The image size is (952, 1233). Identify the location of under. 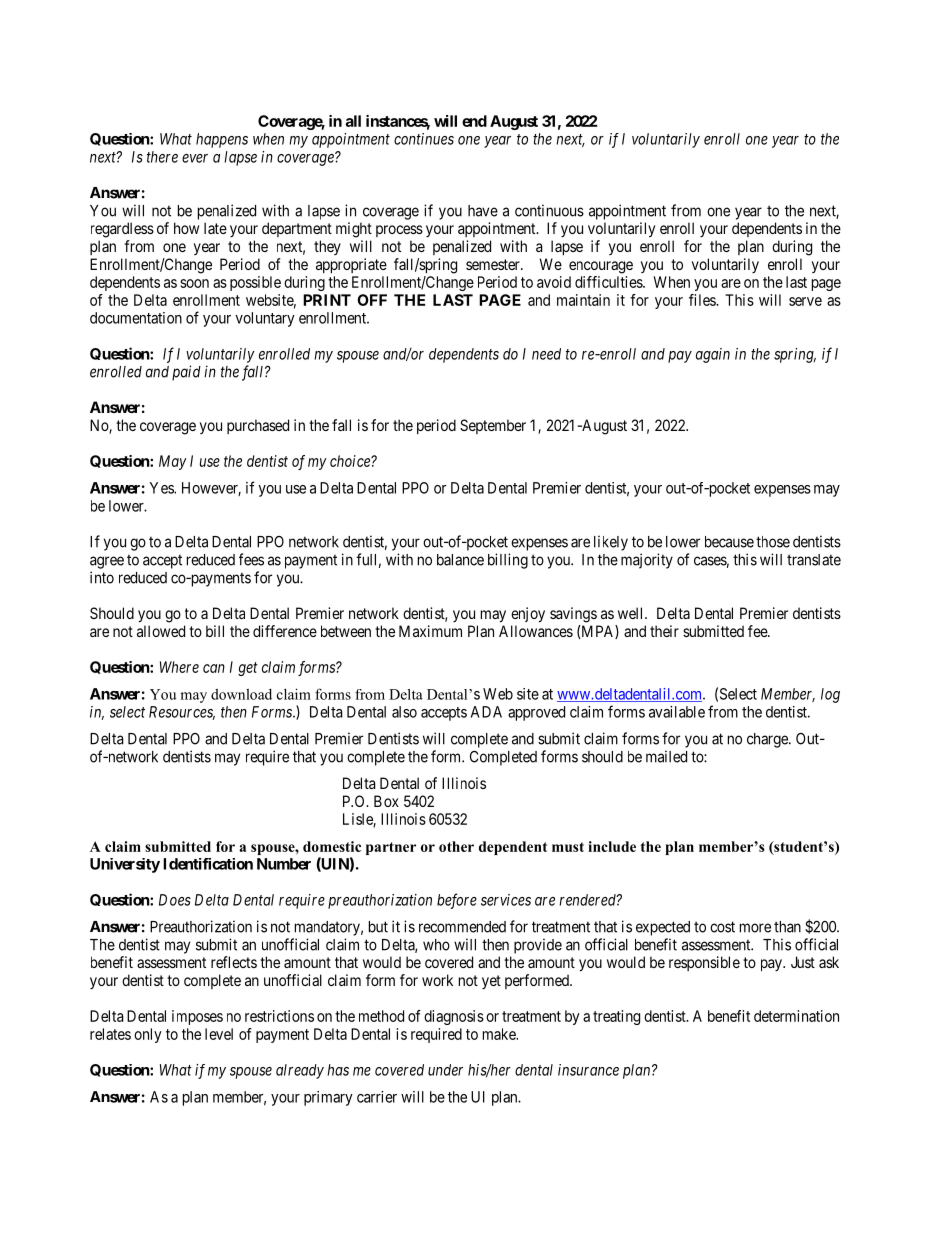
(445, 1070).
